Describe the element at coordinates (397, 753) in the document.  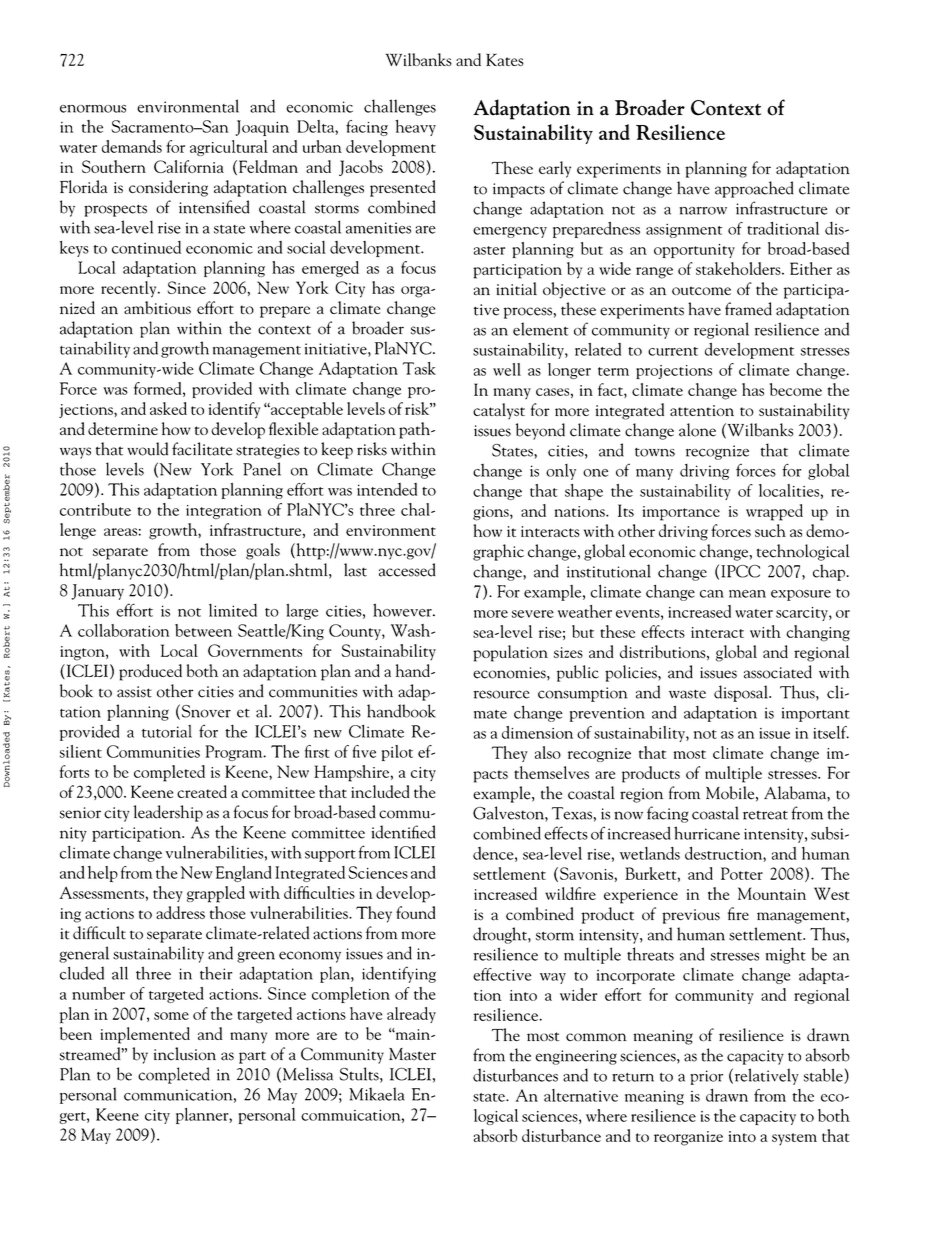
I see `pilot` at that location.
